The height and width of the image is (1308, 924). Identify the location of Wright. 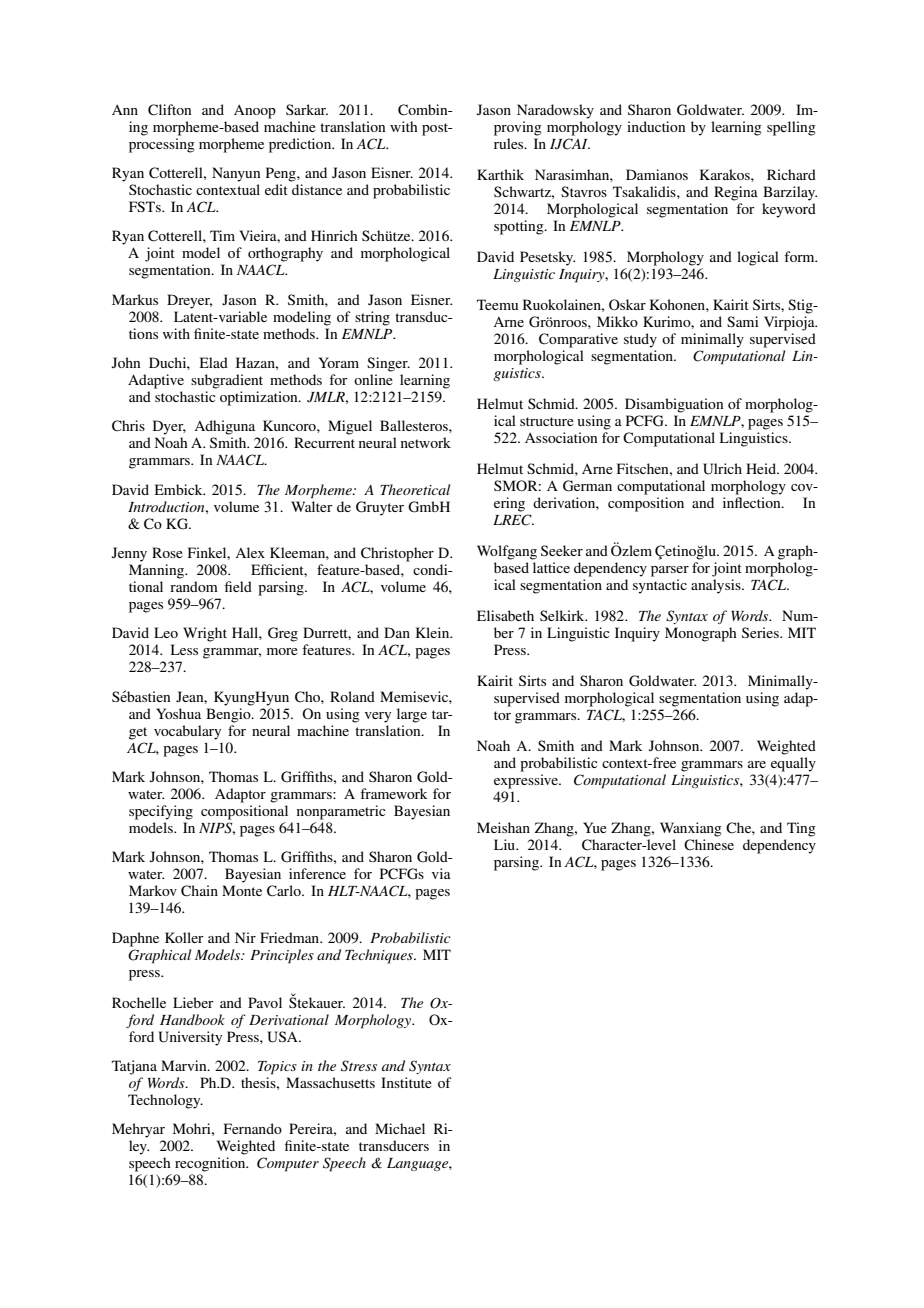
(205, 634).
